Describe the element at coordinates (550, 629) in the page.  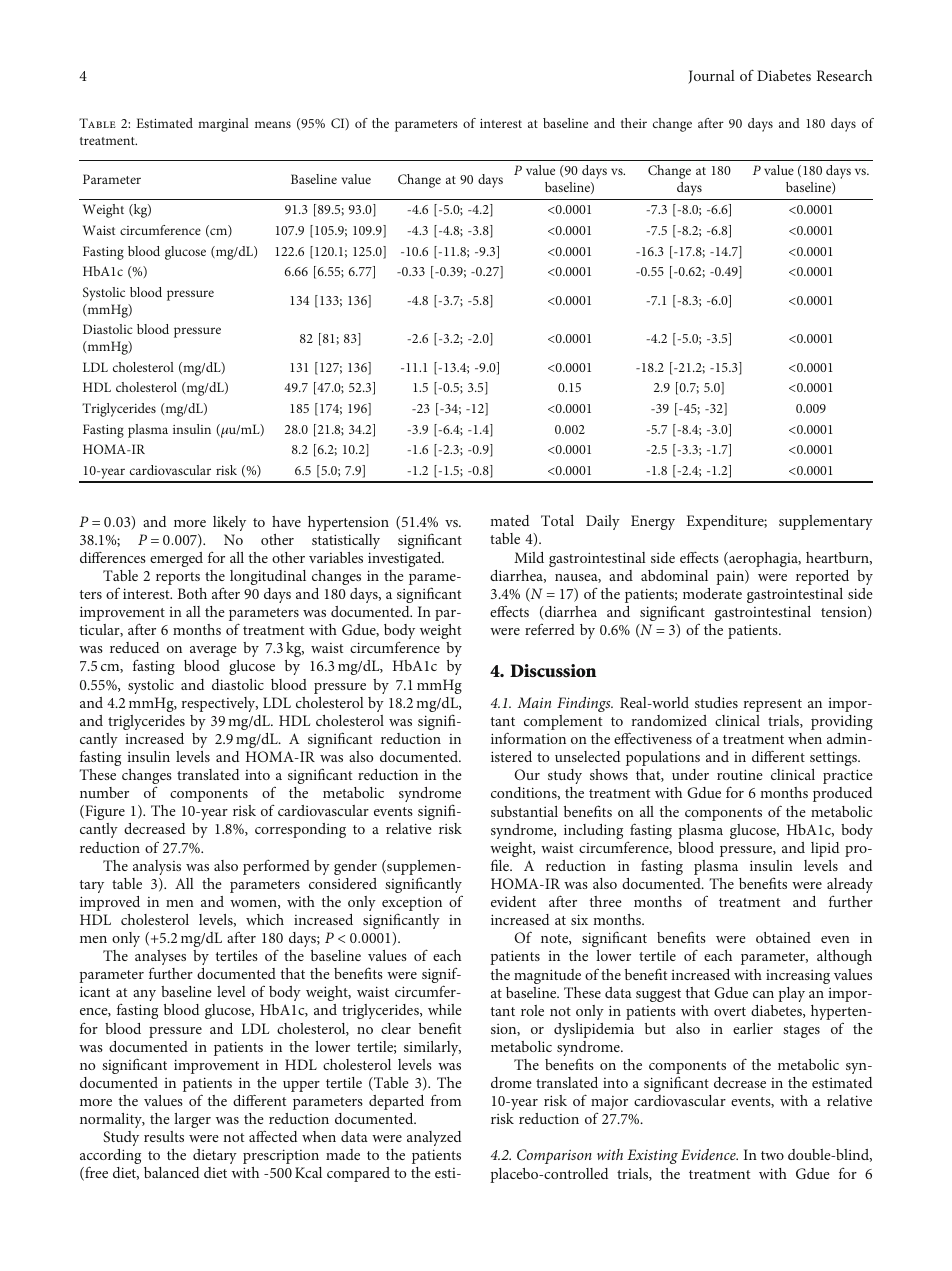
I see `referred` at that location.
